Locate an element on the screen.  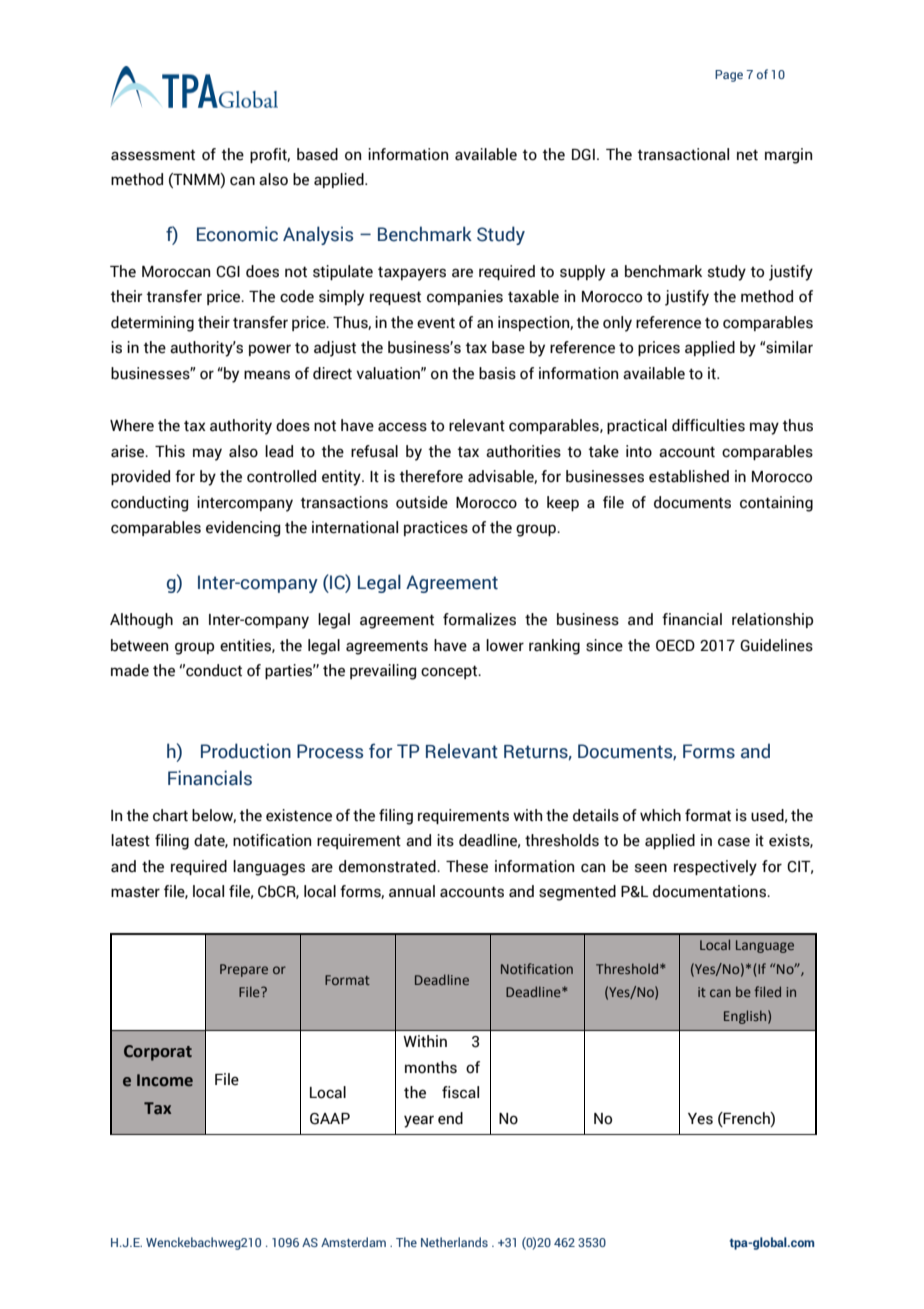
assessment is located at coordinates (153, 155).
